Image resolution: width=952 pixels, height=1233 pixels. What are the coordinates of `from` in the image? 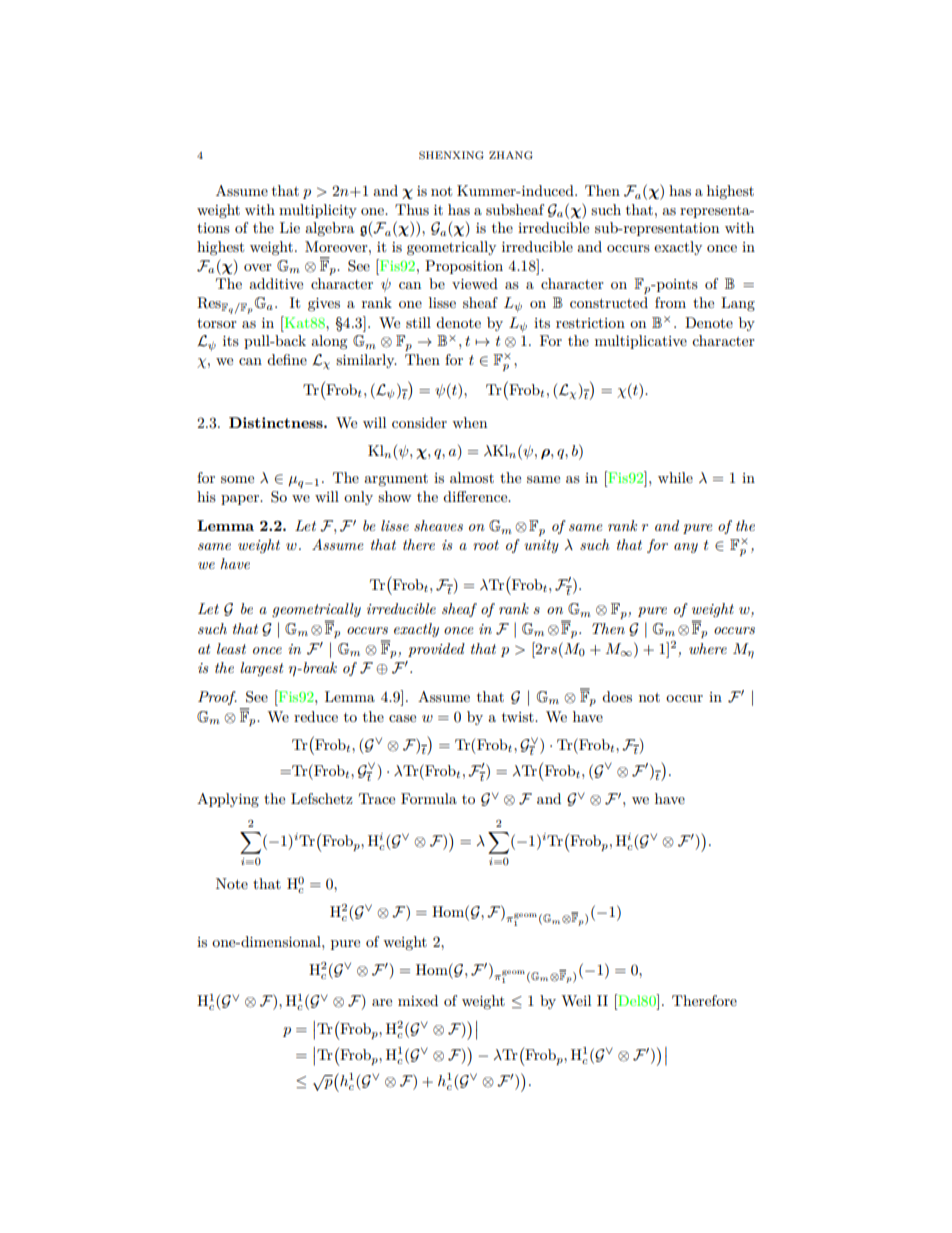 It's located at (670, 302).
